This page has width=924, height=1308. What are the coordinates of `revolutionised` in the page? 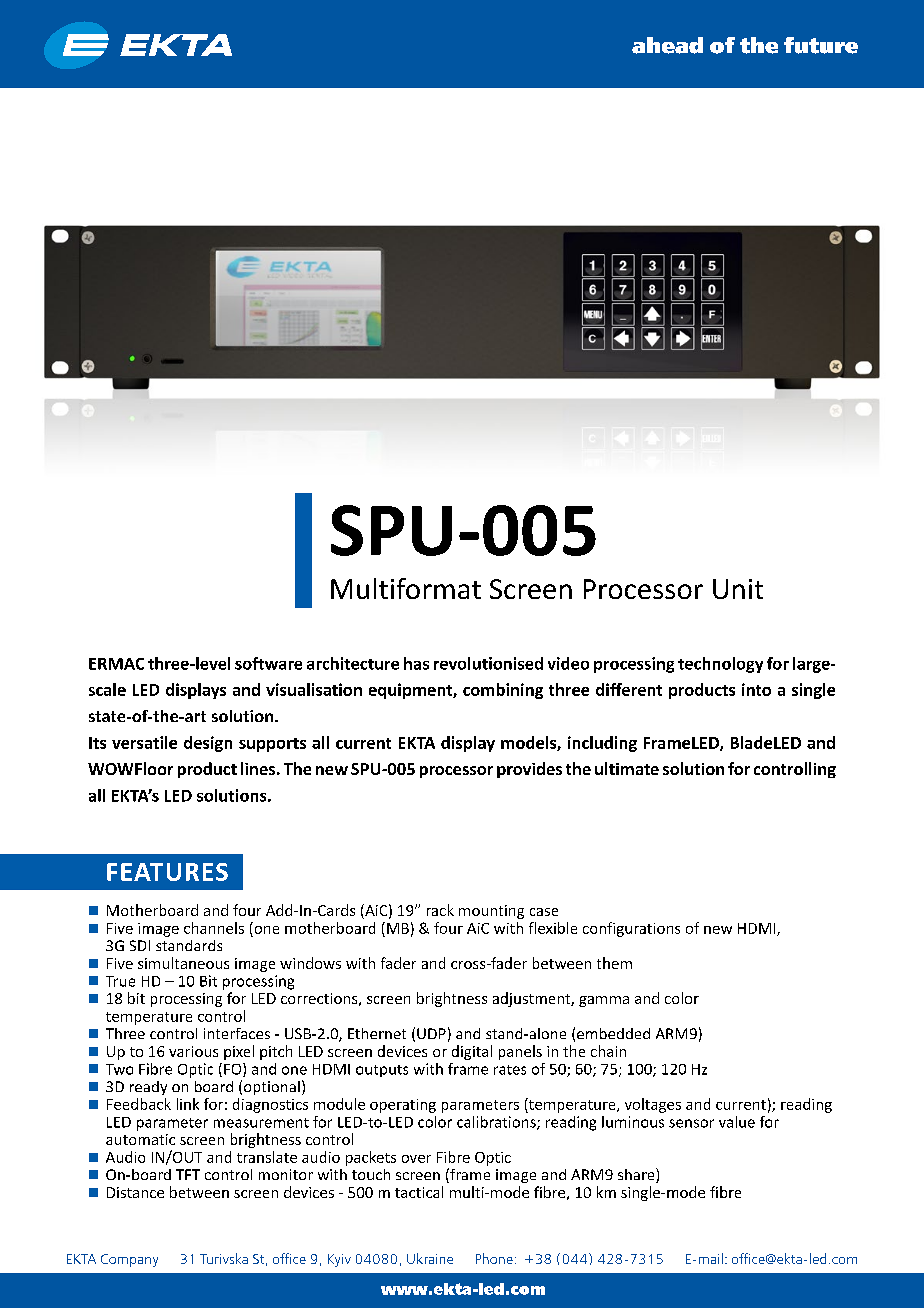 It's located at (488, 663).
